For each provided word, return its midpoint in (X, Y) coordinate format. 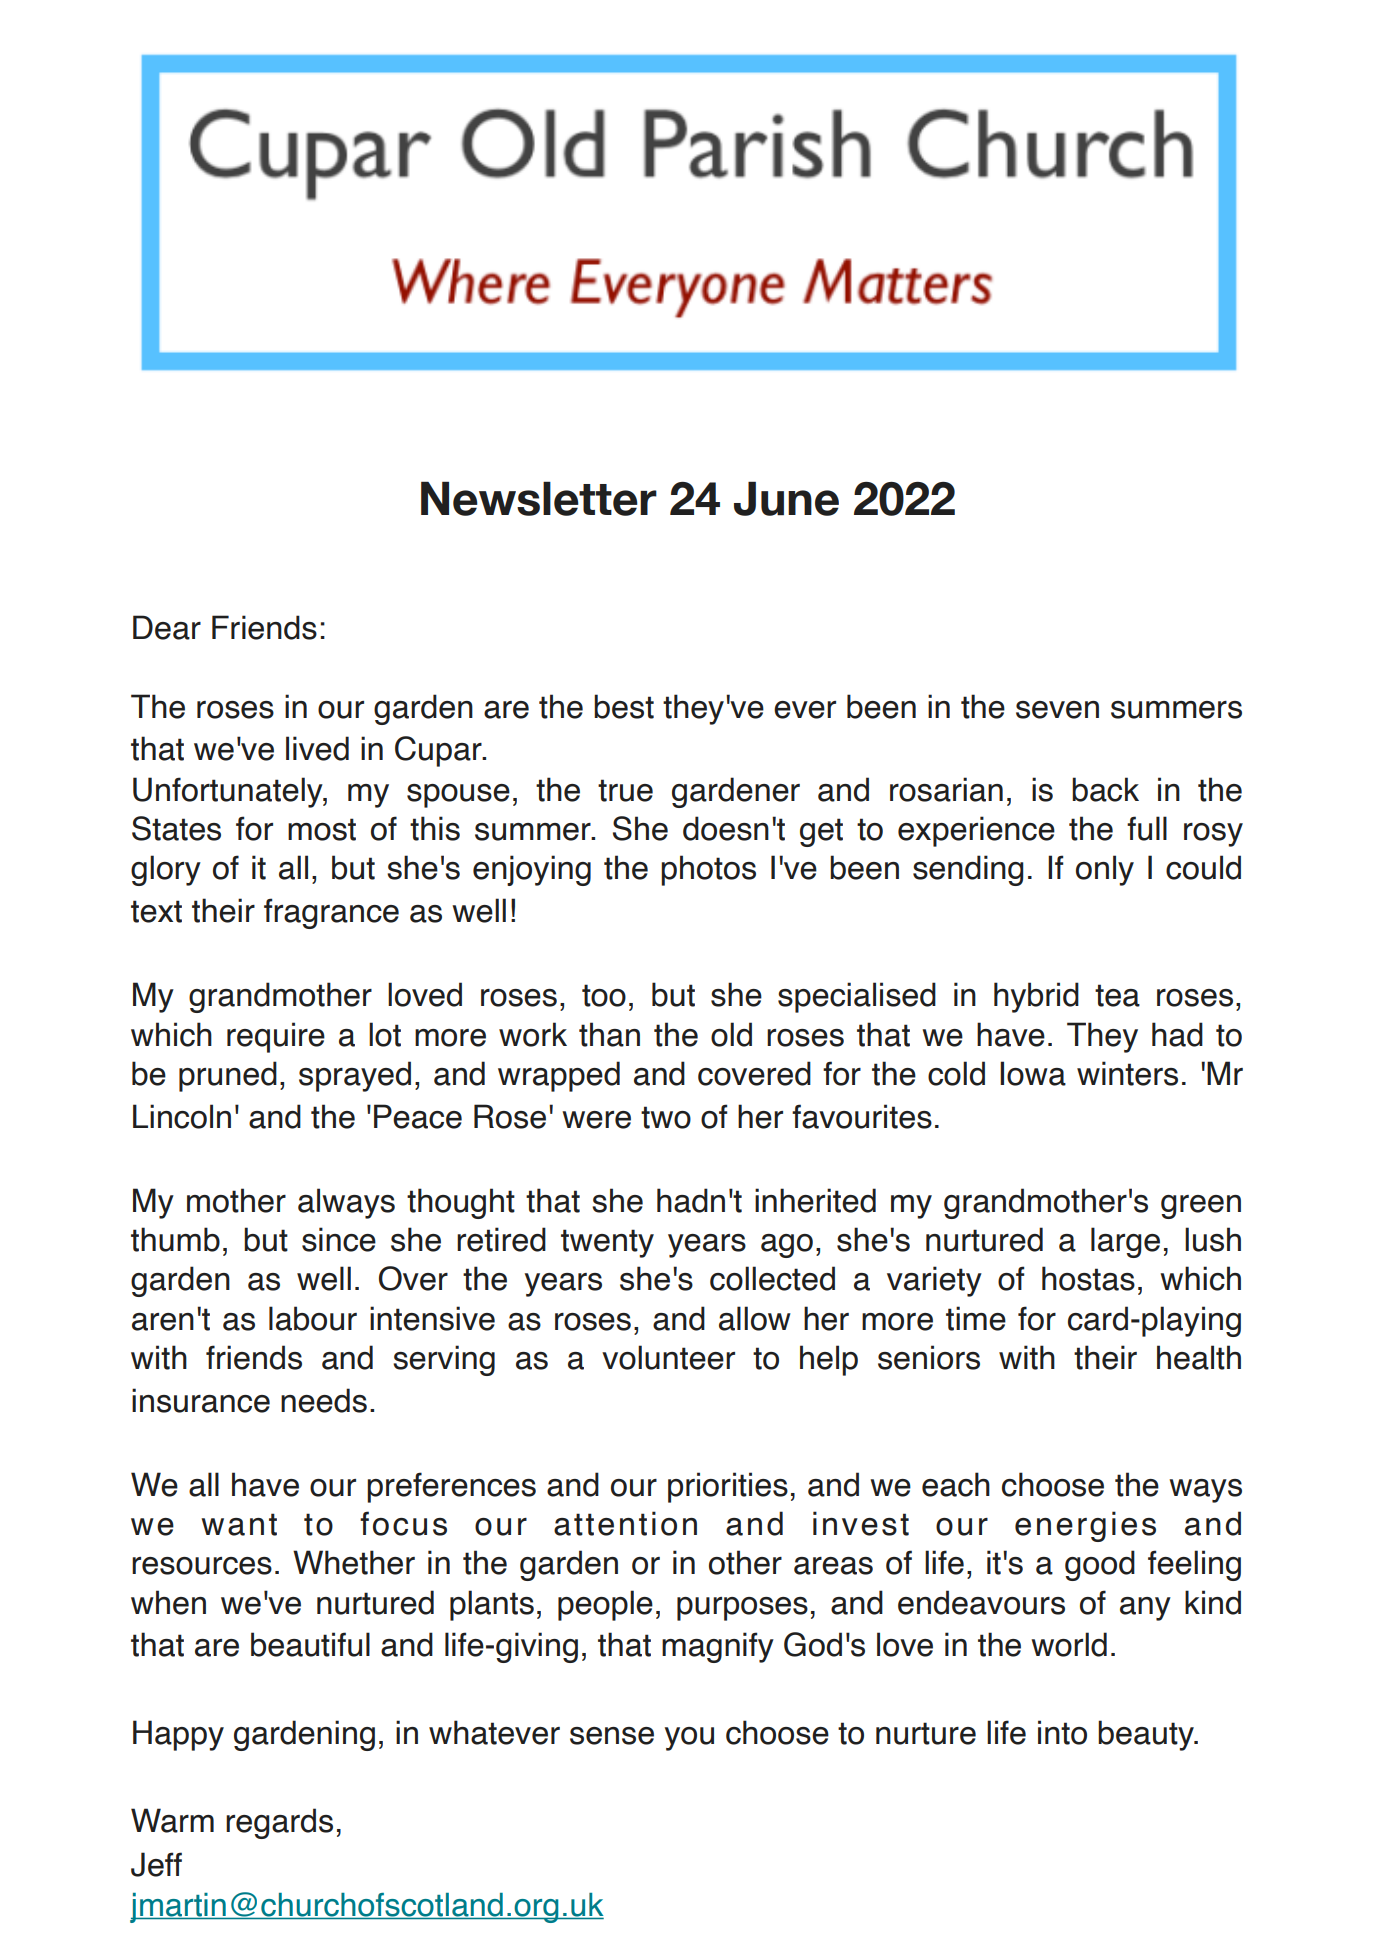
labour (313, 1318)
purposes (742, 1609)
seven (1057, 710)
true (625, 790)
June (786, 498)
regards (279, 1823)
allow (755, 1318)
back (1105, 789)
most (322, 829)
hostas (1088, 1278)
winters (1127, 1073)
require (276, 1037)
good (1100, 1565)
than (609, 1034)
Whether (354, 1562)
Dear (167, 627)
